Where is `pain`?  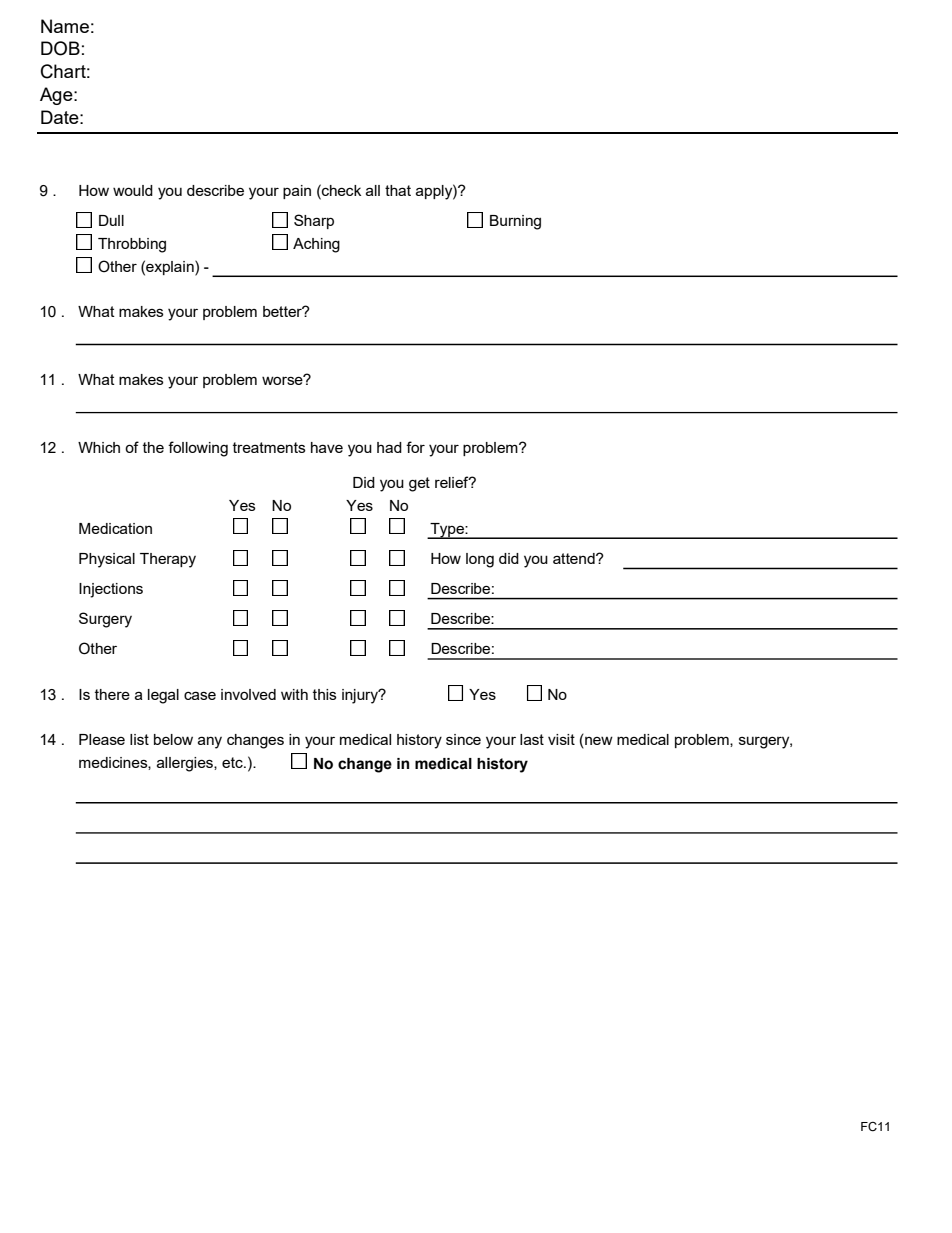
pain is located at coordinates (297, 192).
